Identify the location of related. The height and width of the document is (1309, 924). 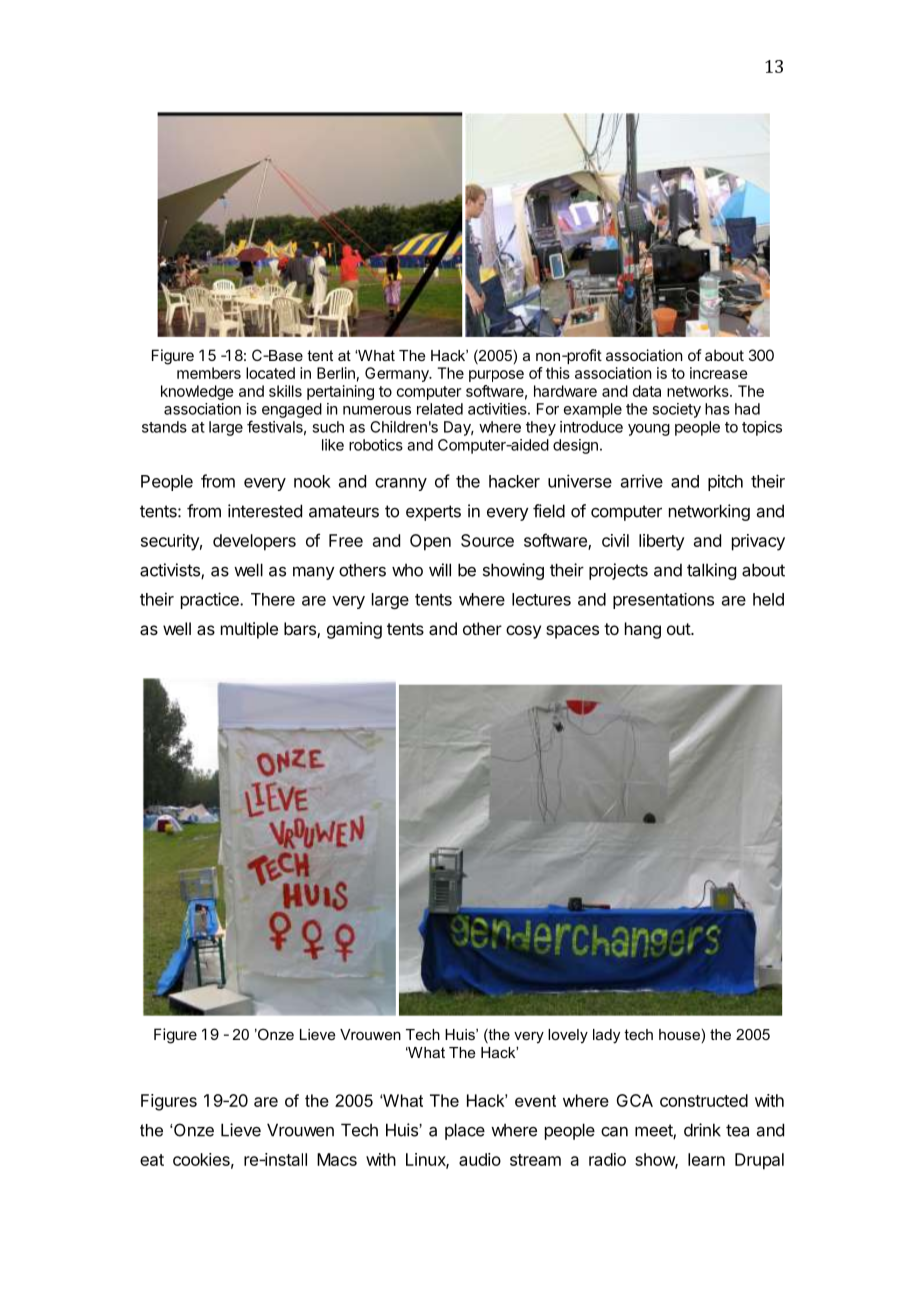
(440, 409).
